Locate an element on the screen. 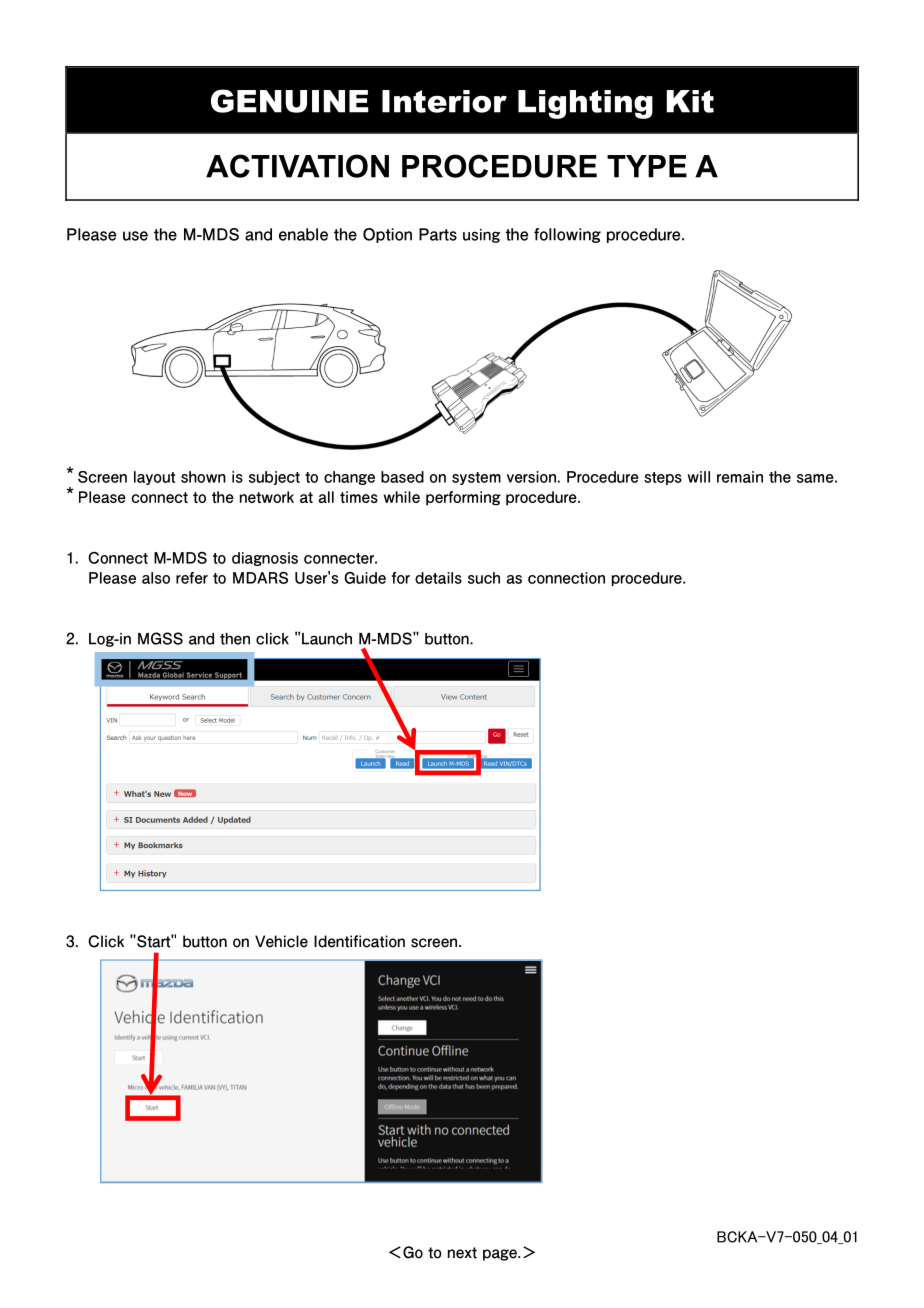  GENUINE is located at coordinates (290, 101).
